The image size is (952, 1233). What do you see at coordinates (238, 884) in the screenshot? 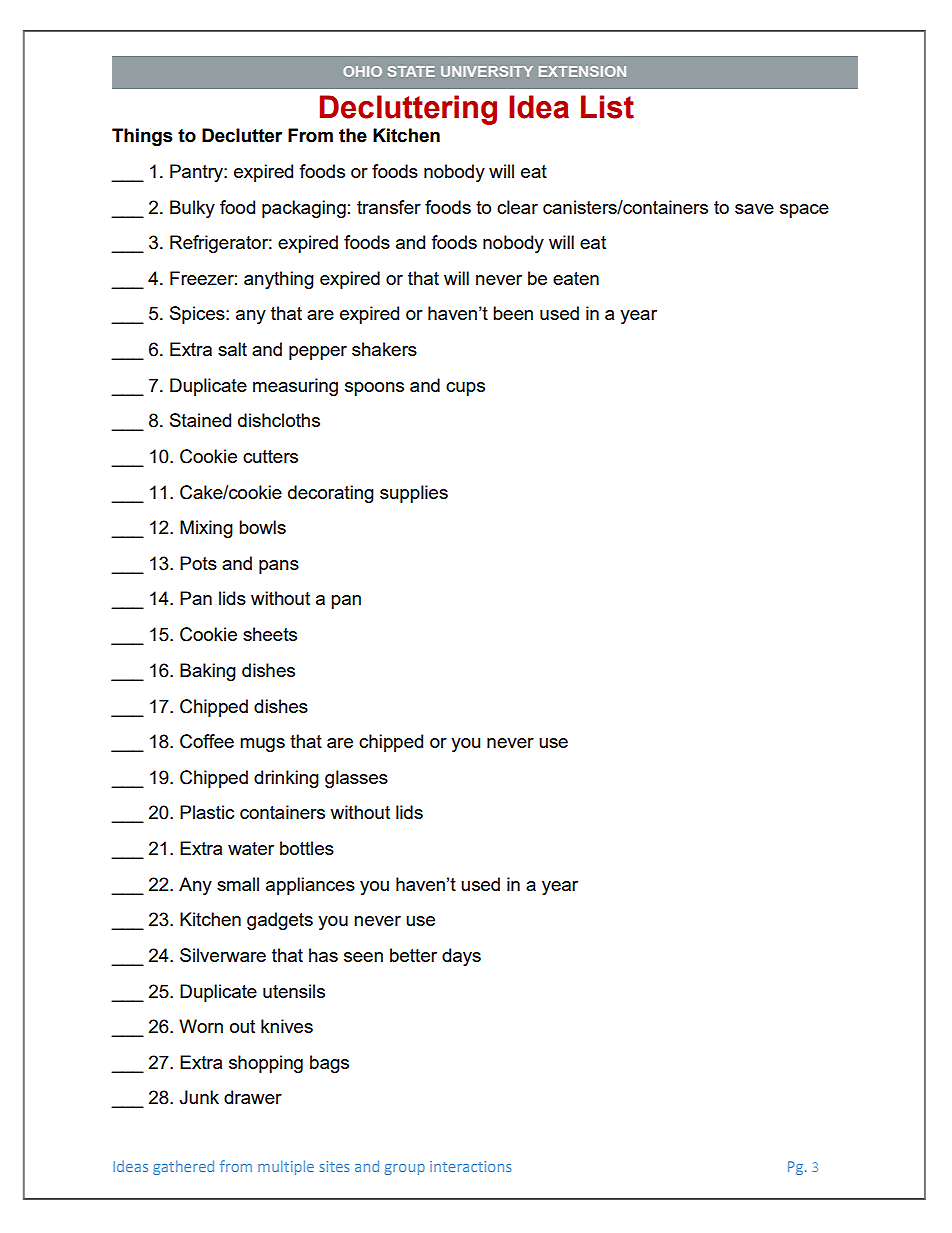
I see `small` at bounding box center [238, 884].
